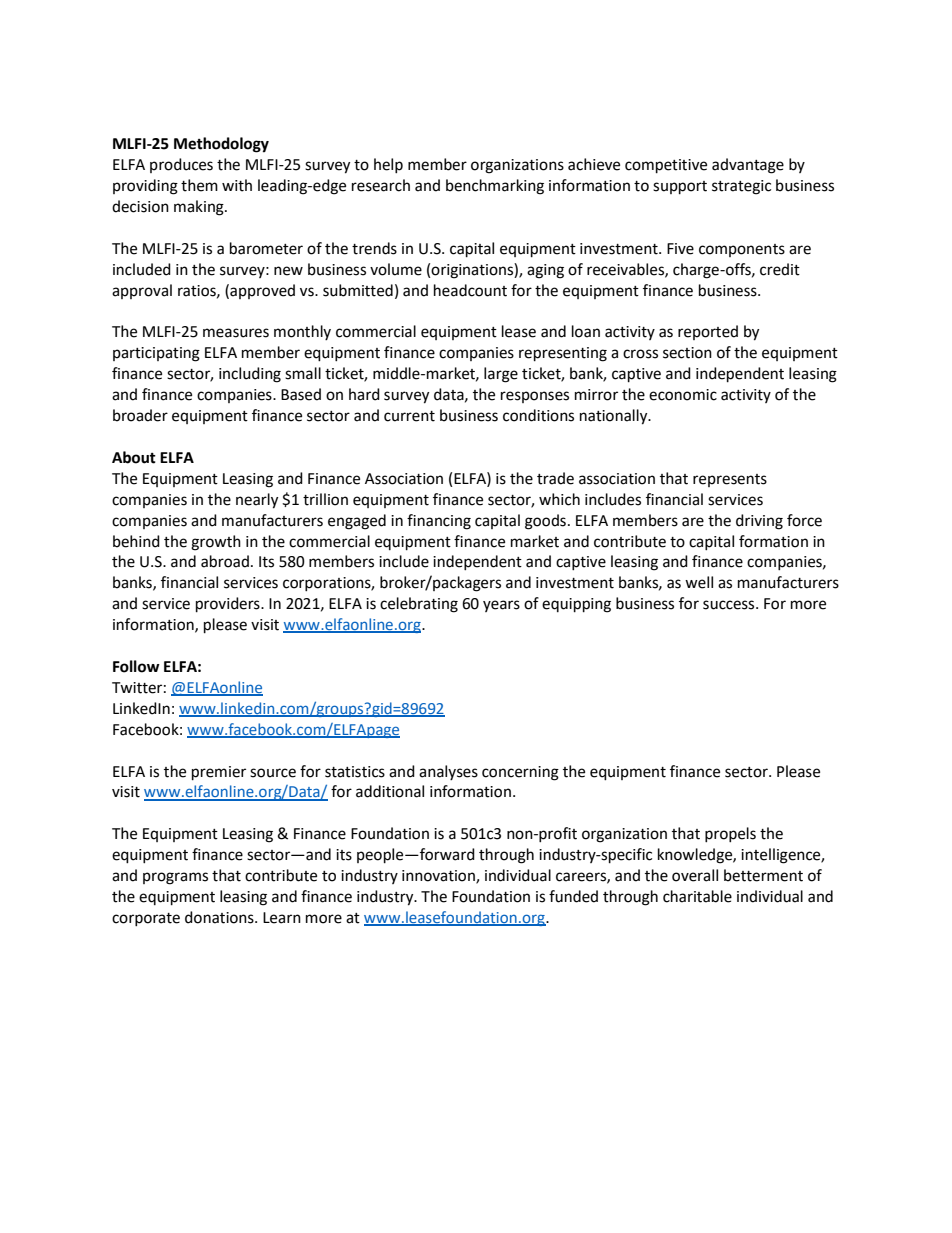 This document has width=952, height=1233. Describe the element at coordinates (699, 582) in the document. I see `well` at that location.
